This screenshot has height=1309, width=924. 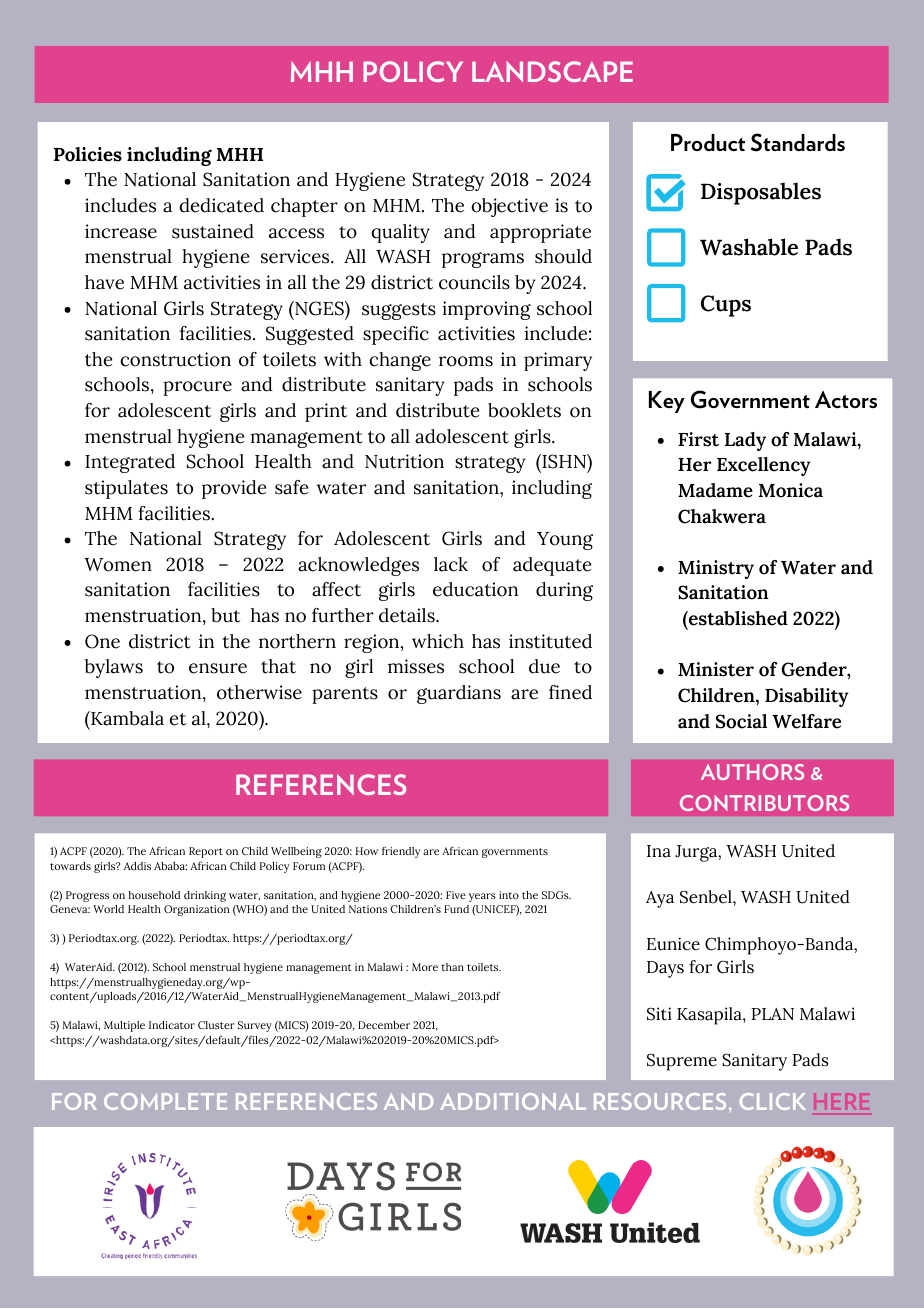 What do you see at coordinates (752, 772) in the screenshot?
I see `AUTHORS` at bounding box center [752, 772].
